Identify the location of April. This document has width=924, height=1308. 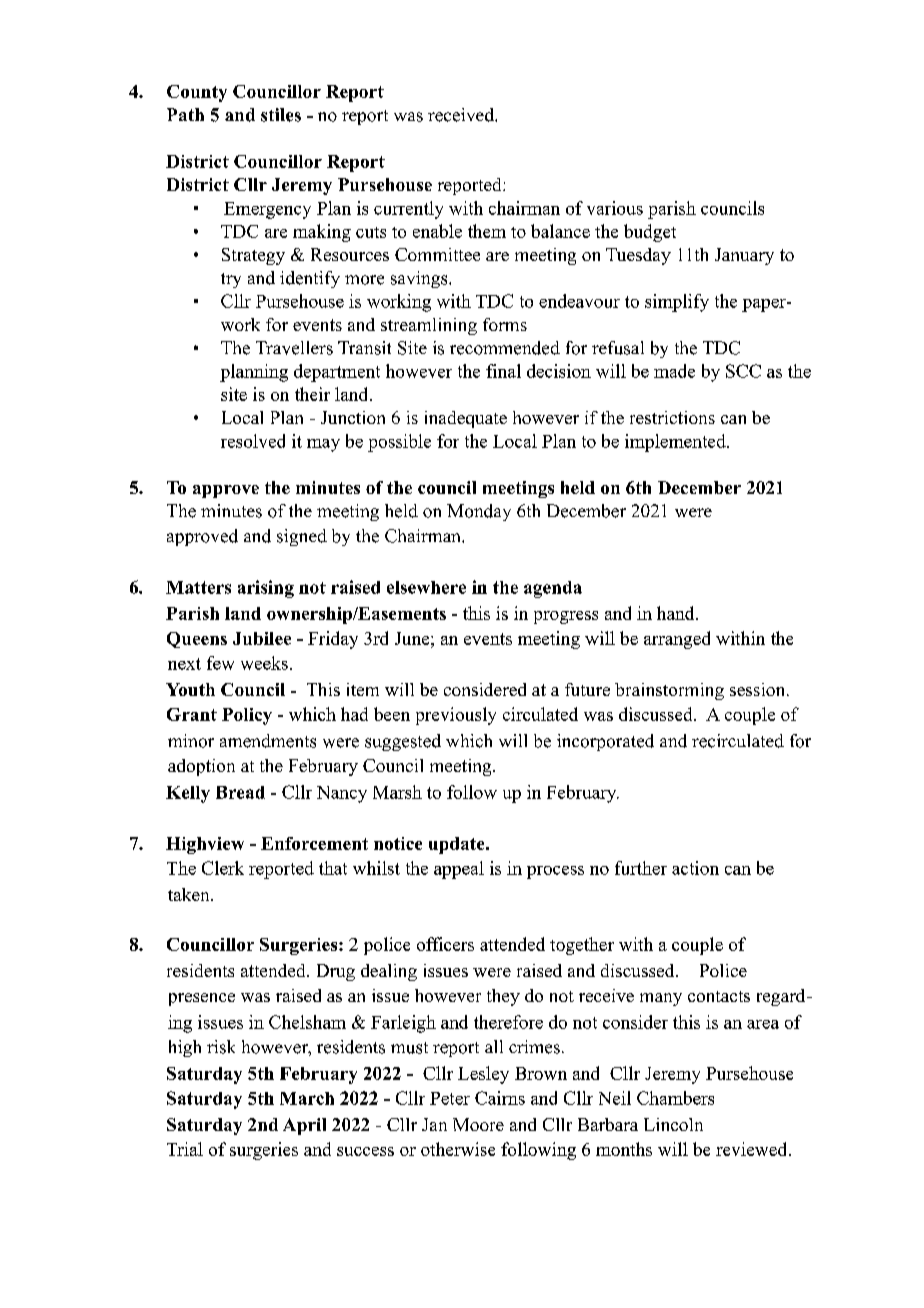
(304, 1126).
